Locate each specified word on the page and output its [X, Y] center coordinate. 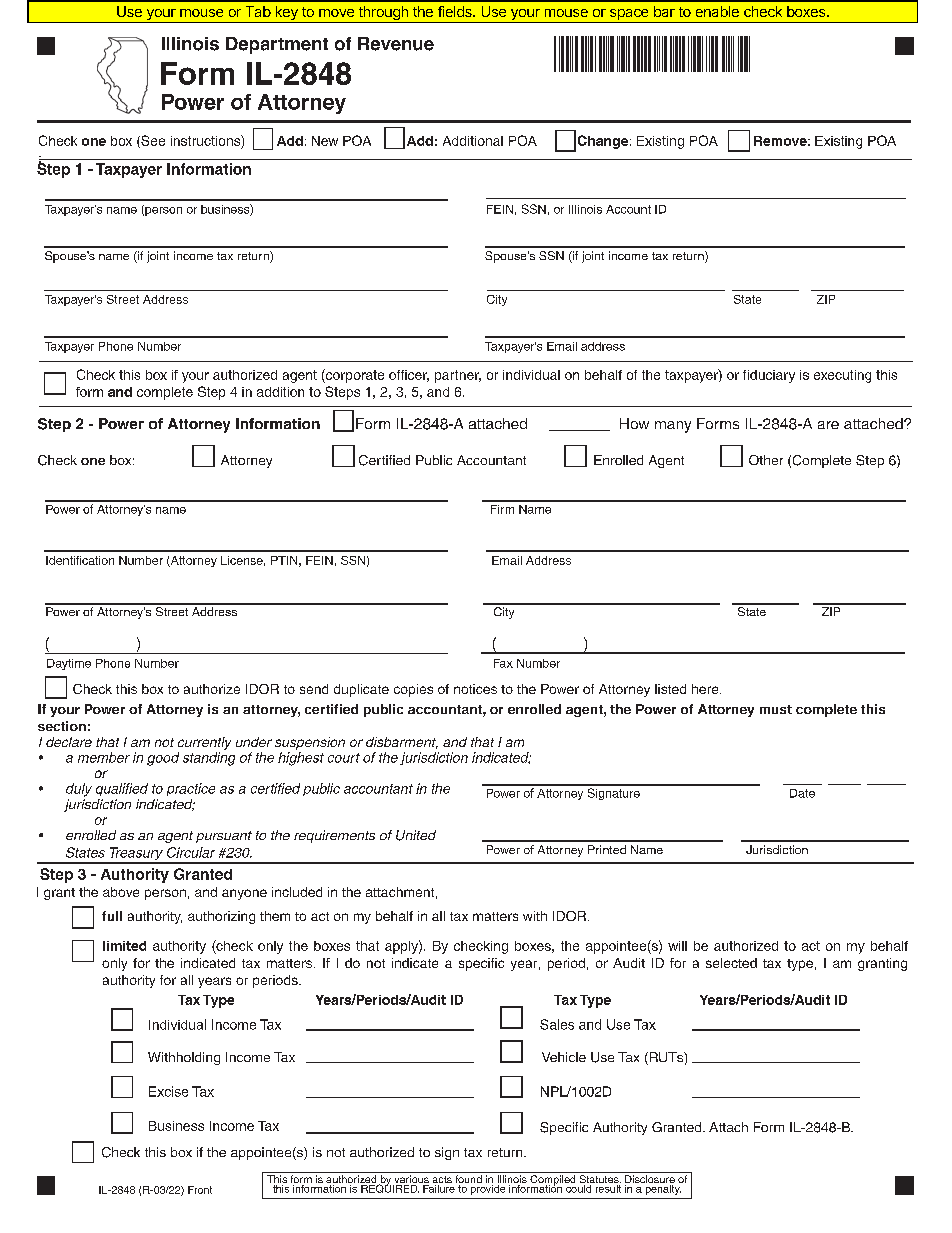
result [607, 1187]
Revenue [396, 44]
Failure [439, 1187]
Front [200, 1190]
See [152, 141]
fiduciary [769, 376]
